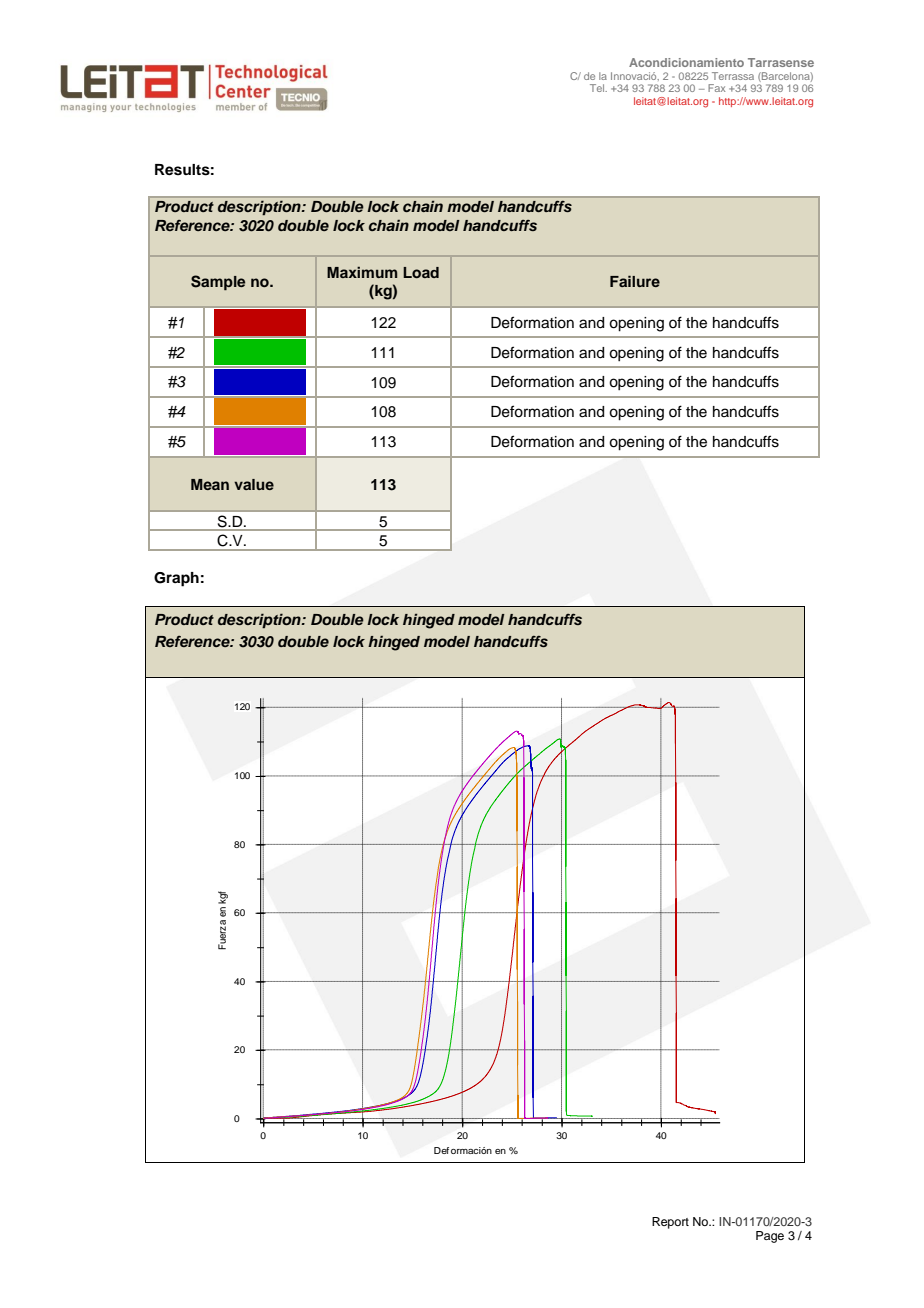 The image size is (924, 1308). I want to click on Page, so click(770, 1237).
